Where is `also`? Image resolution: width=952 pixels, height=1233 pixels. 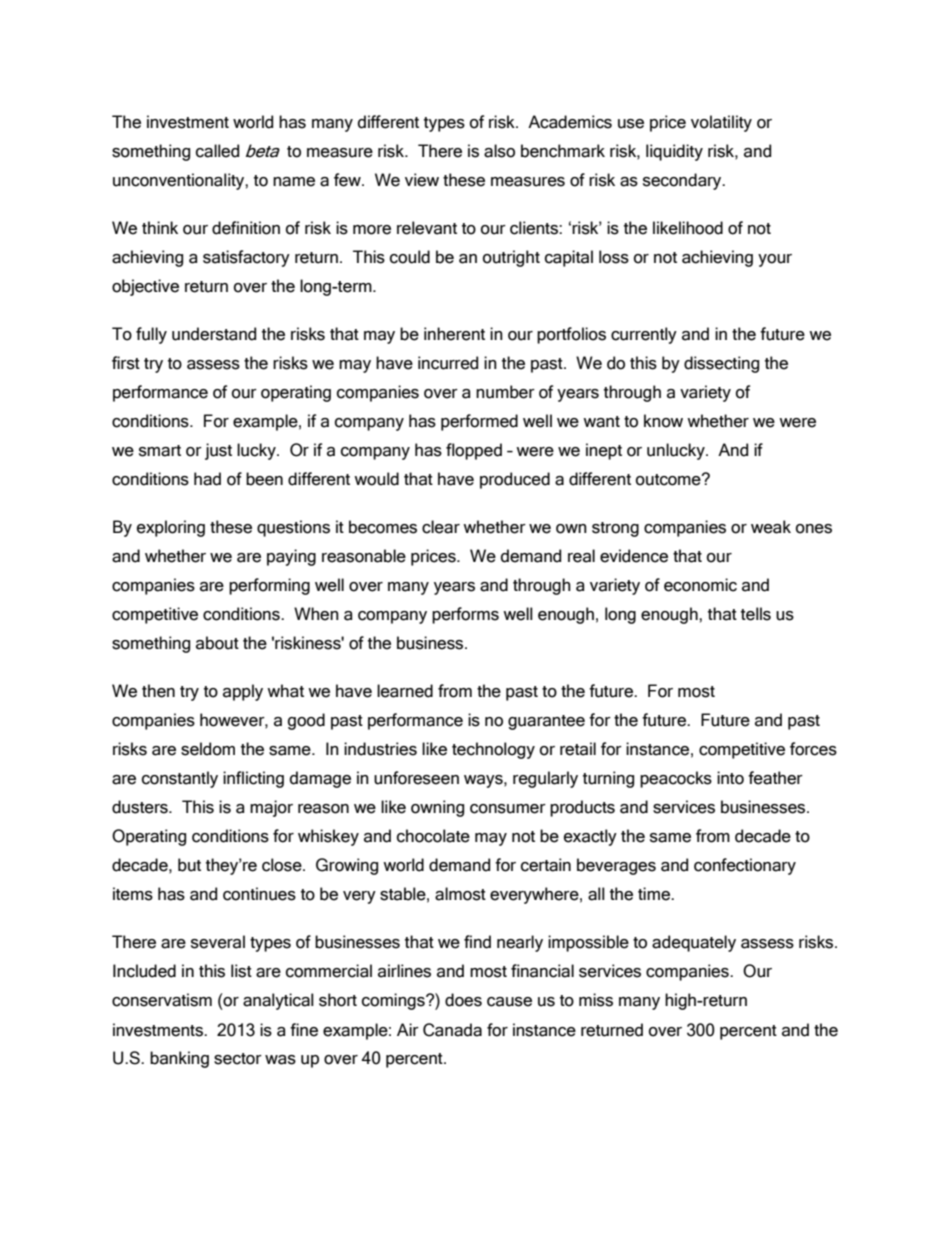 also is located at coordinates (499, 151).
